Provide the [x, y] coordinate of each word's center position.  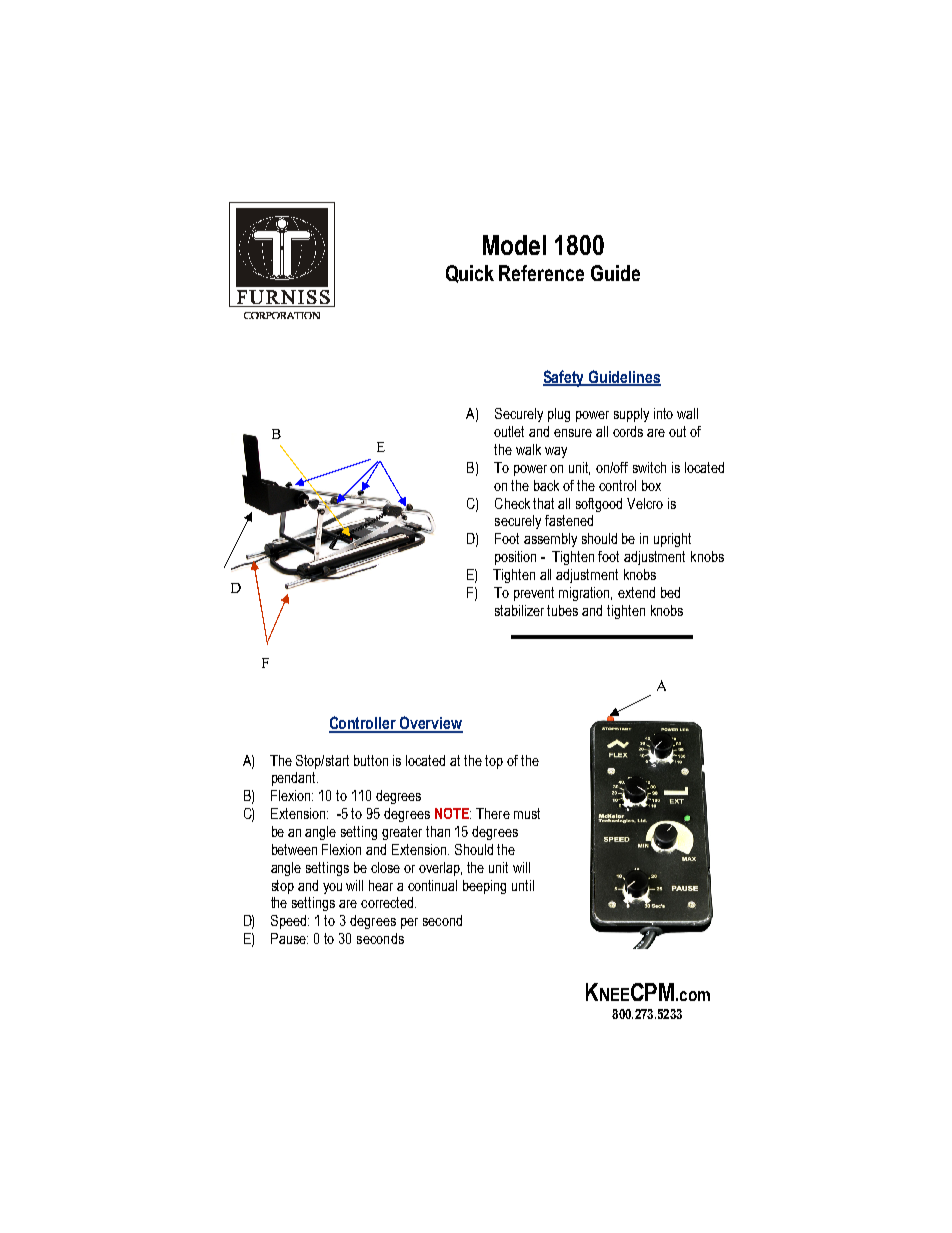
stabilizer [519, 610]
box [651, 485]
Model [514, 245]
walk [528, 449]
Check [512, 503]
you [332, 888]
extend [636, 592]
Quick [470, 274]
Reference [541, 273]
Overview [430, 724]
